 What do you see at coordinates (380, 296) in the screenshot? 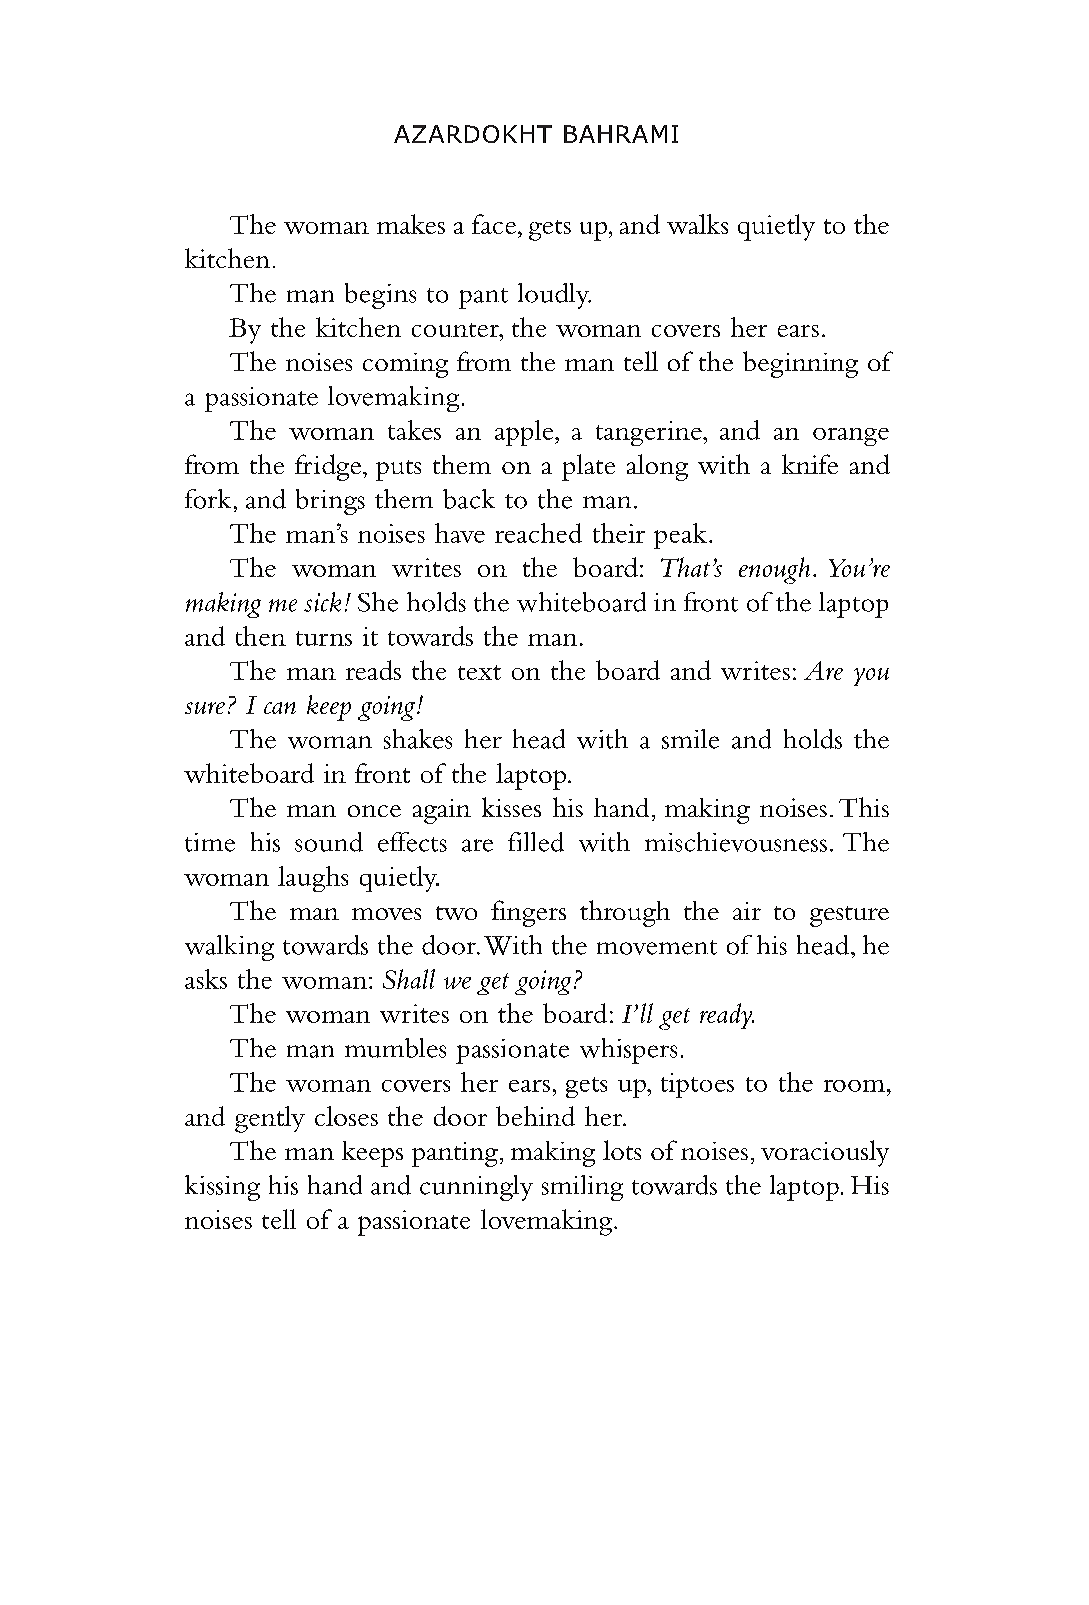
I see `begins` at bounding box center [380, 296].
